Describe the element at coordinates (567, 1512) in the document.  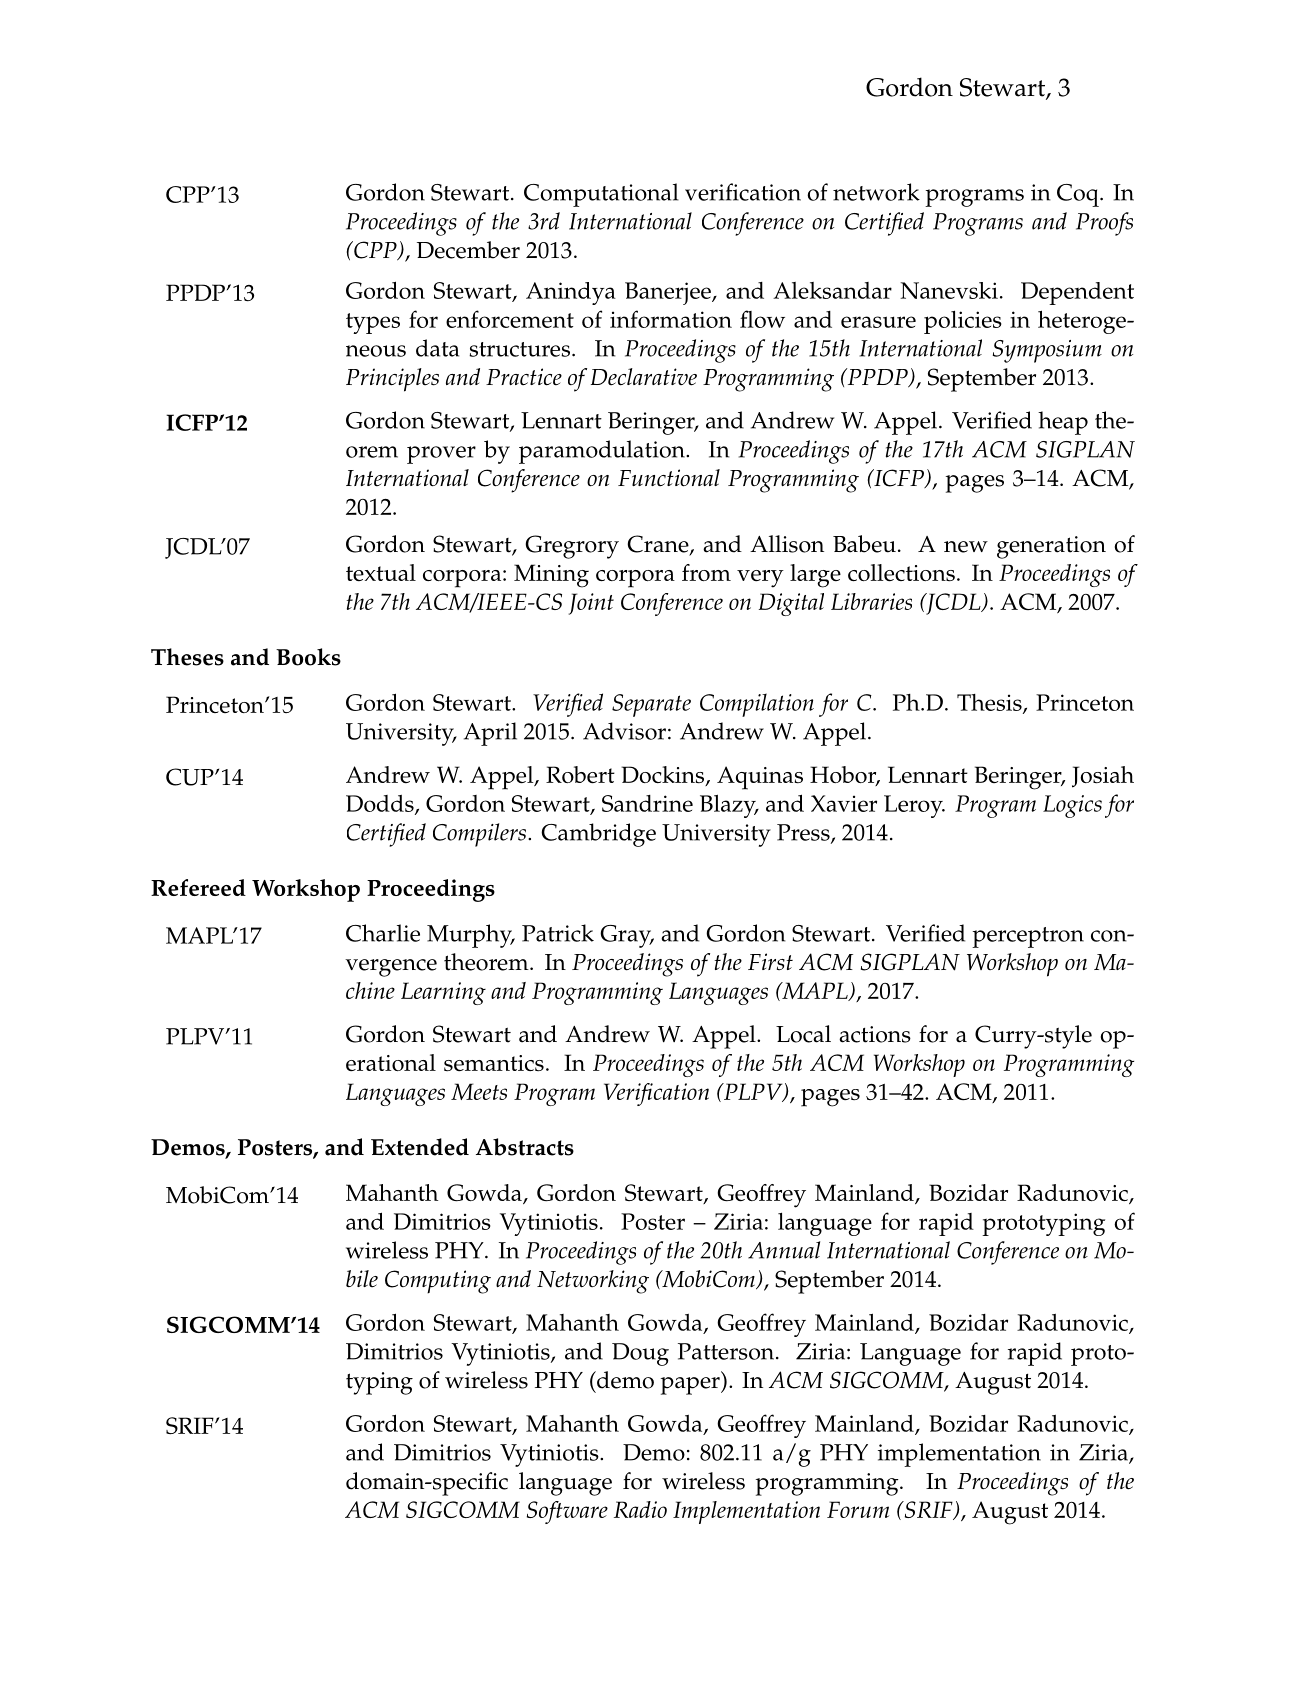
I see `Software` at that location.
